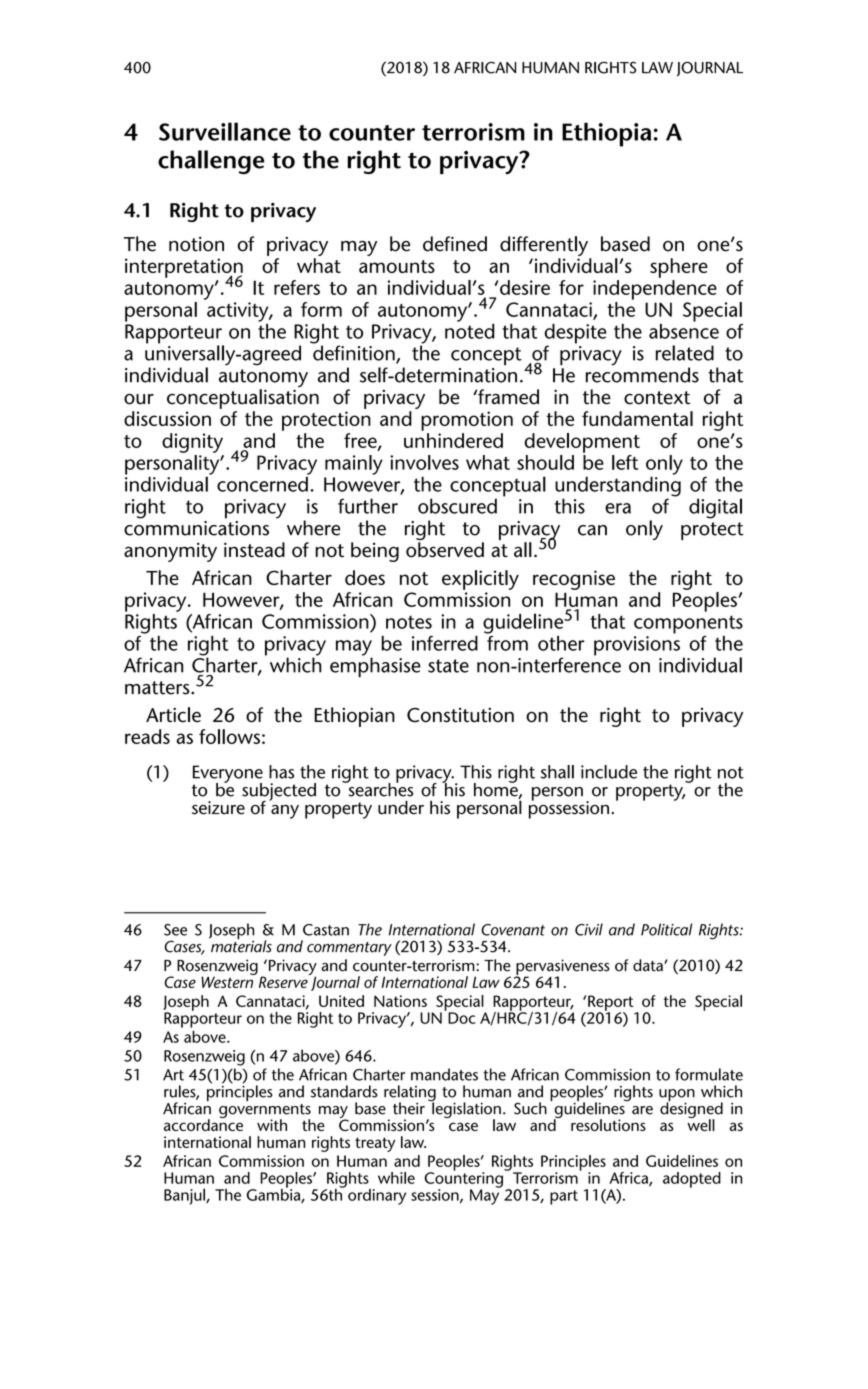  What do you see at coordinates (173, 715) in the image?
I see `Article` at bounding box center [173, 715].
